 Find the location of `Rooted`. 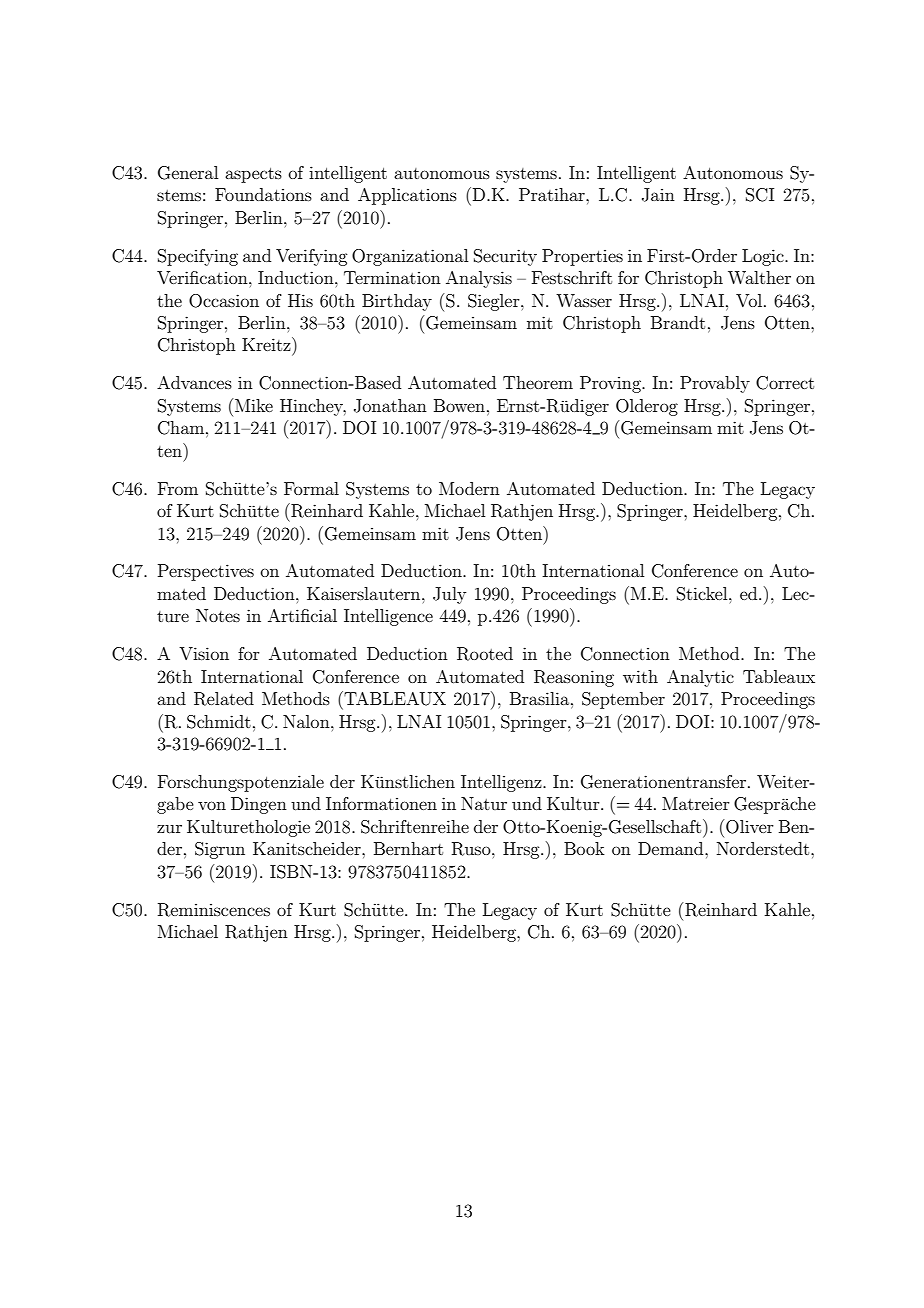

Rooted is located at coordinates (485, 654).
